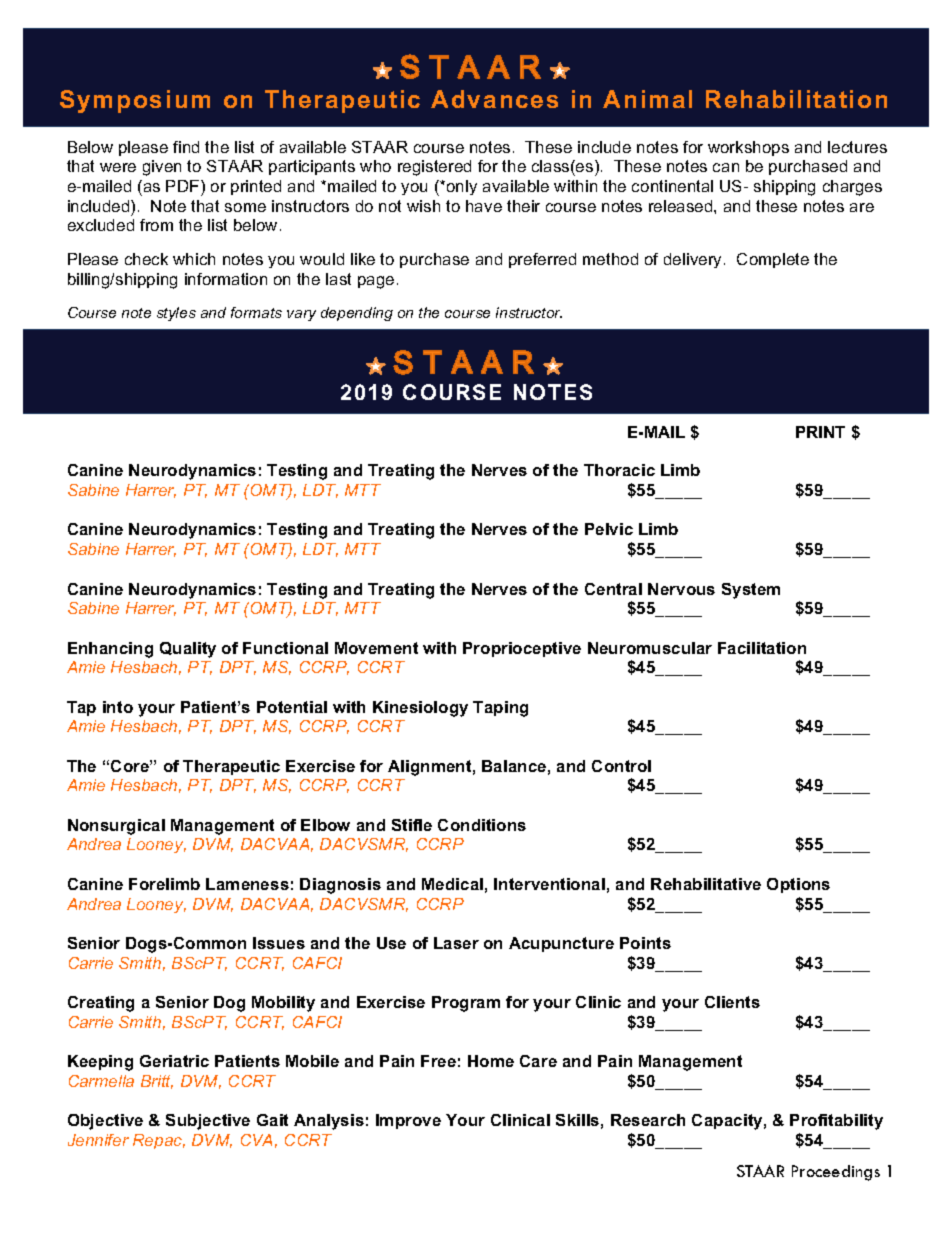  I want to click on find, so click(186, 147).
